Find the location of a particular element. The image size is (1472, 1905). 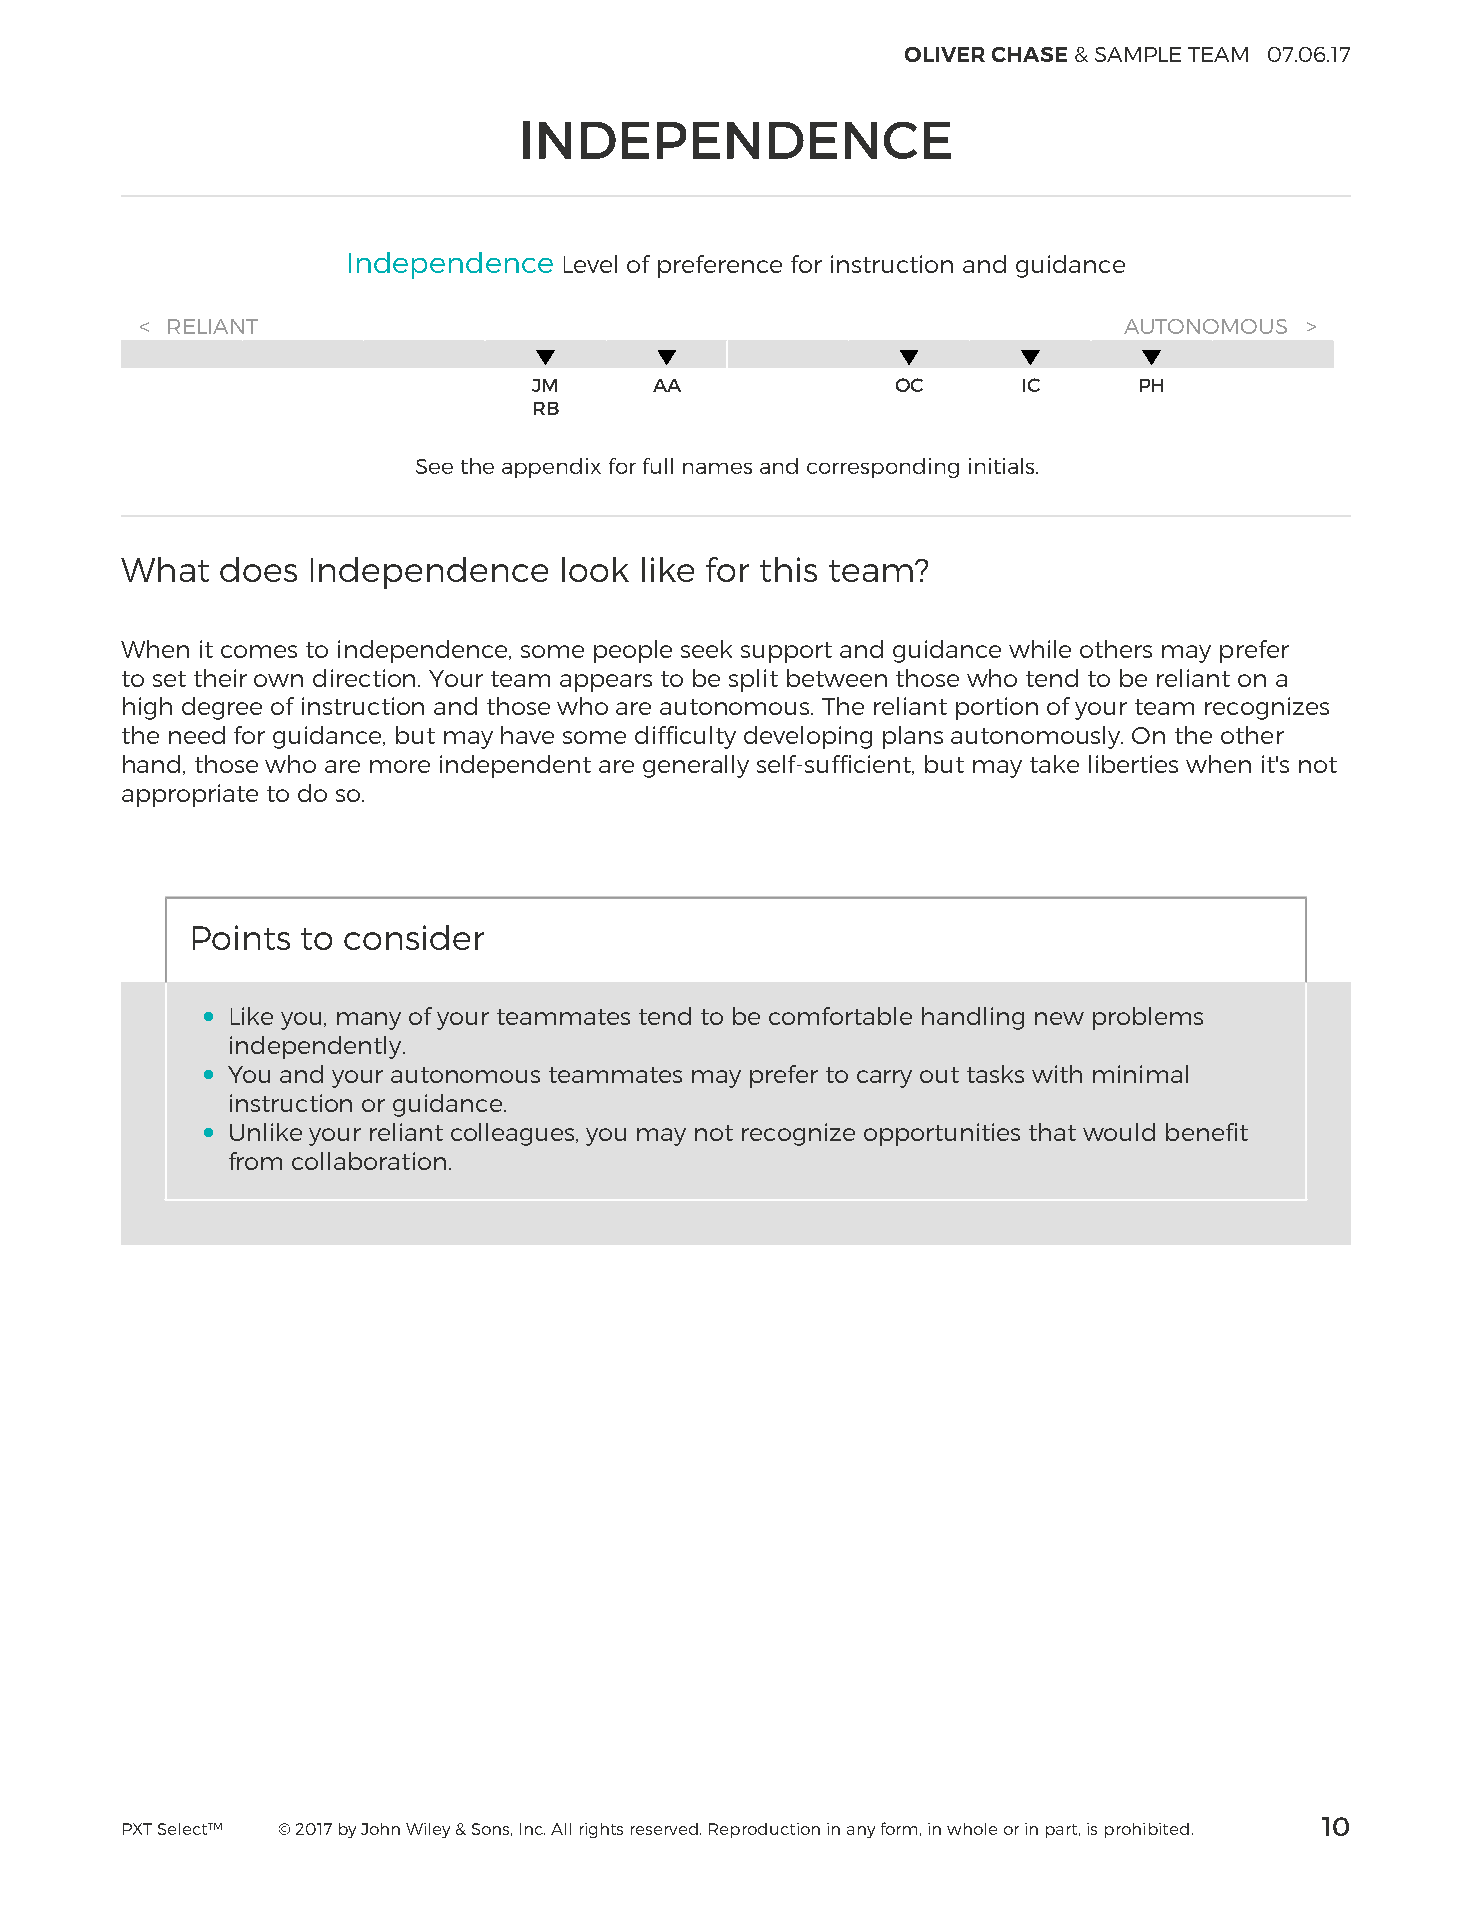

appropriate is located at coordinates (190, 795).
